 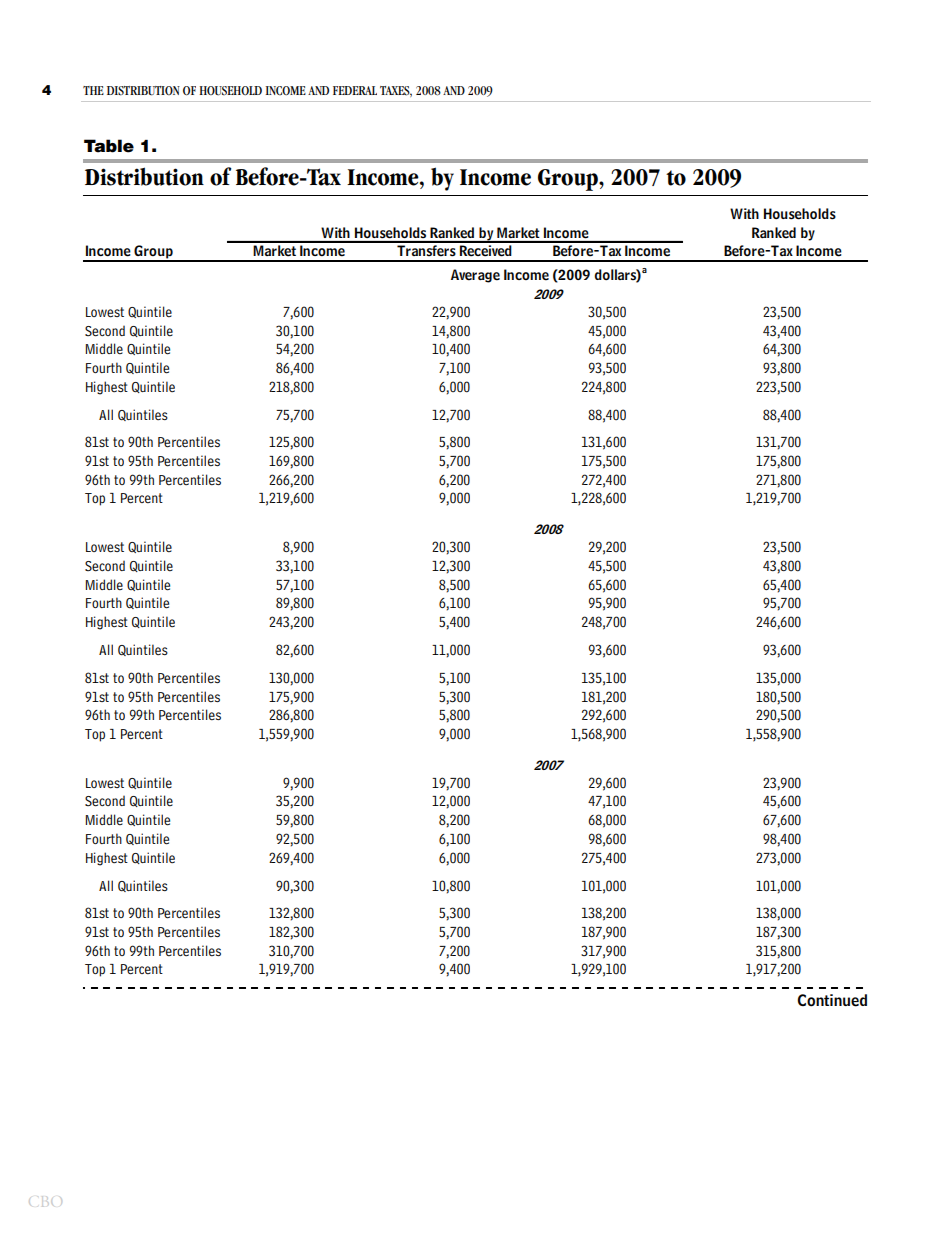 I want to click on THE, so click(x=93, y=90).
